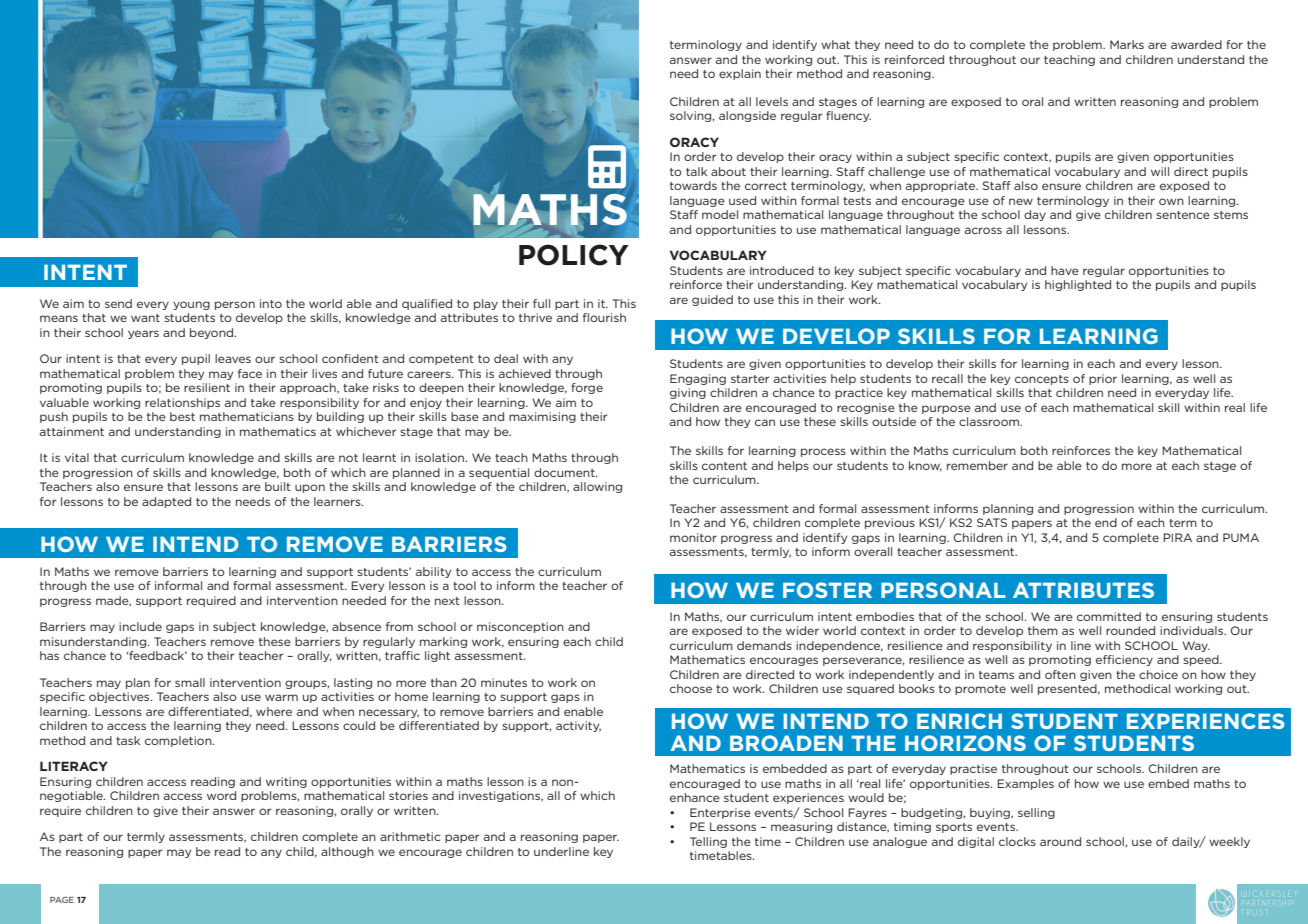 This screenshot has height=924, width=1308. What do you see at coordinates (191, 305) in the screenshot?
I see `young` at bounding box center [191, 305].
